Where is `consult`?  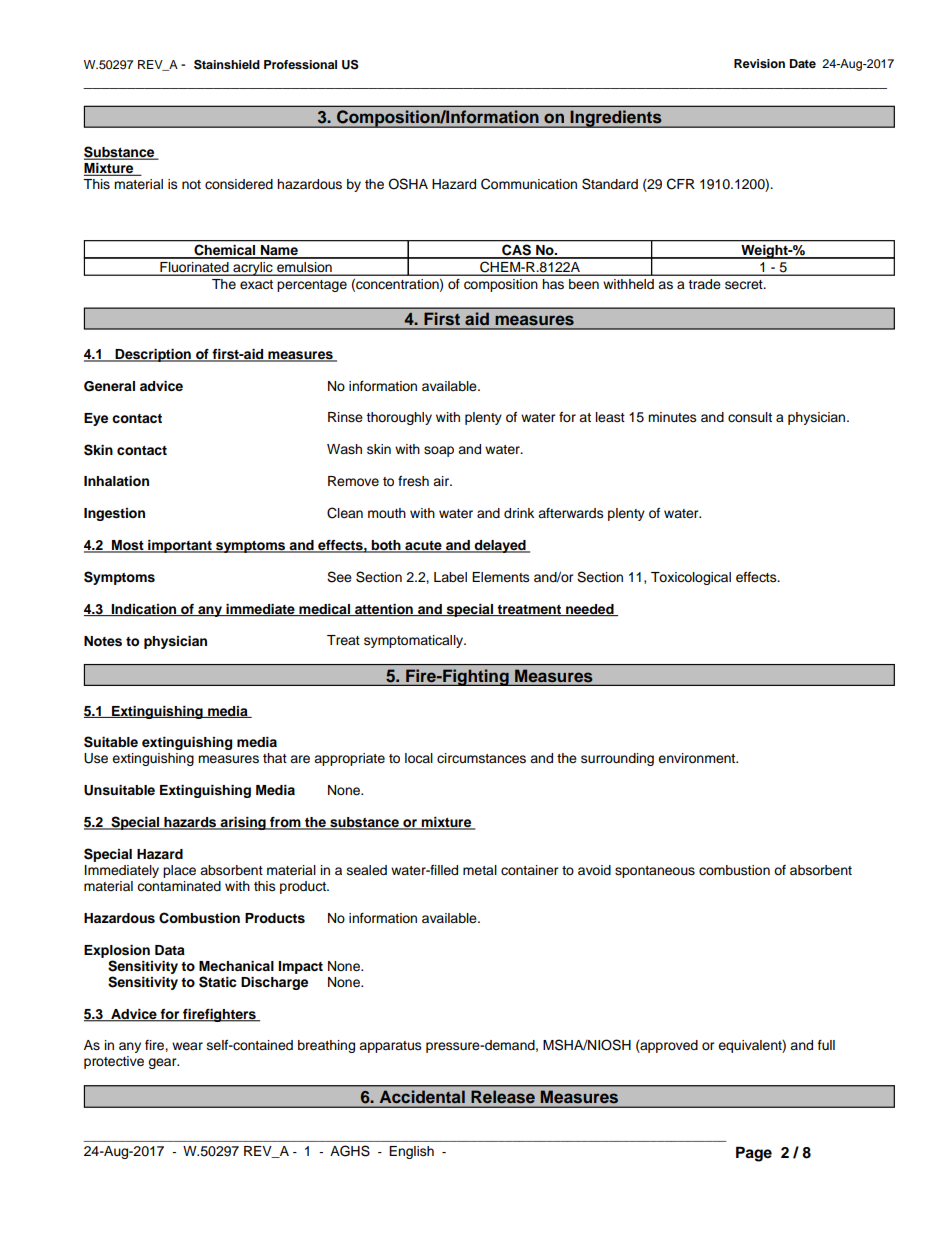
consult is located at coordinates (750, 417).
